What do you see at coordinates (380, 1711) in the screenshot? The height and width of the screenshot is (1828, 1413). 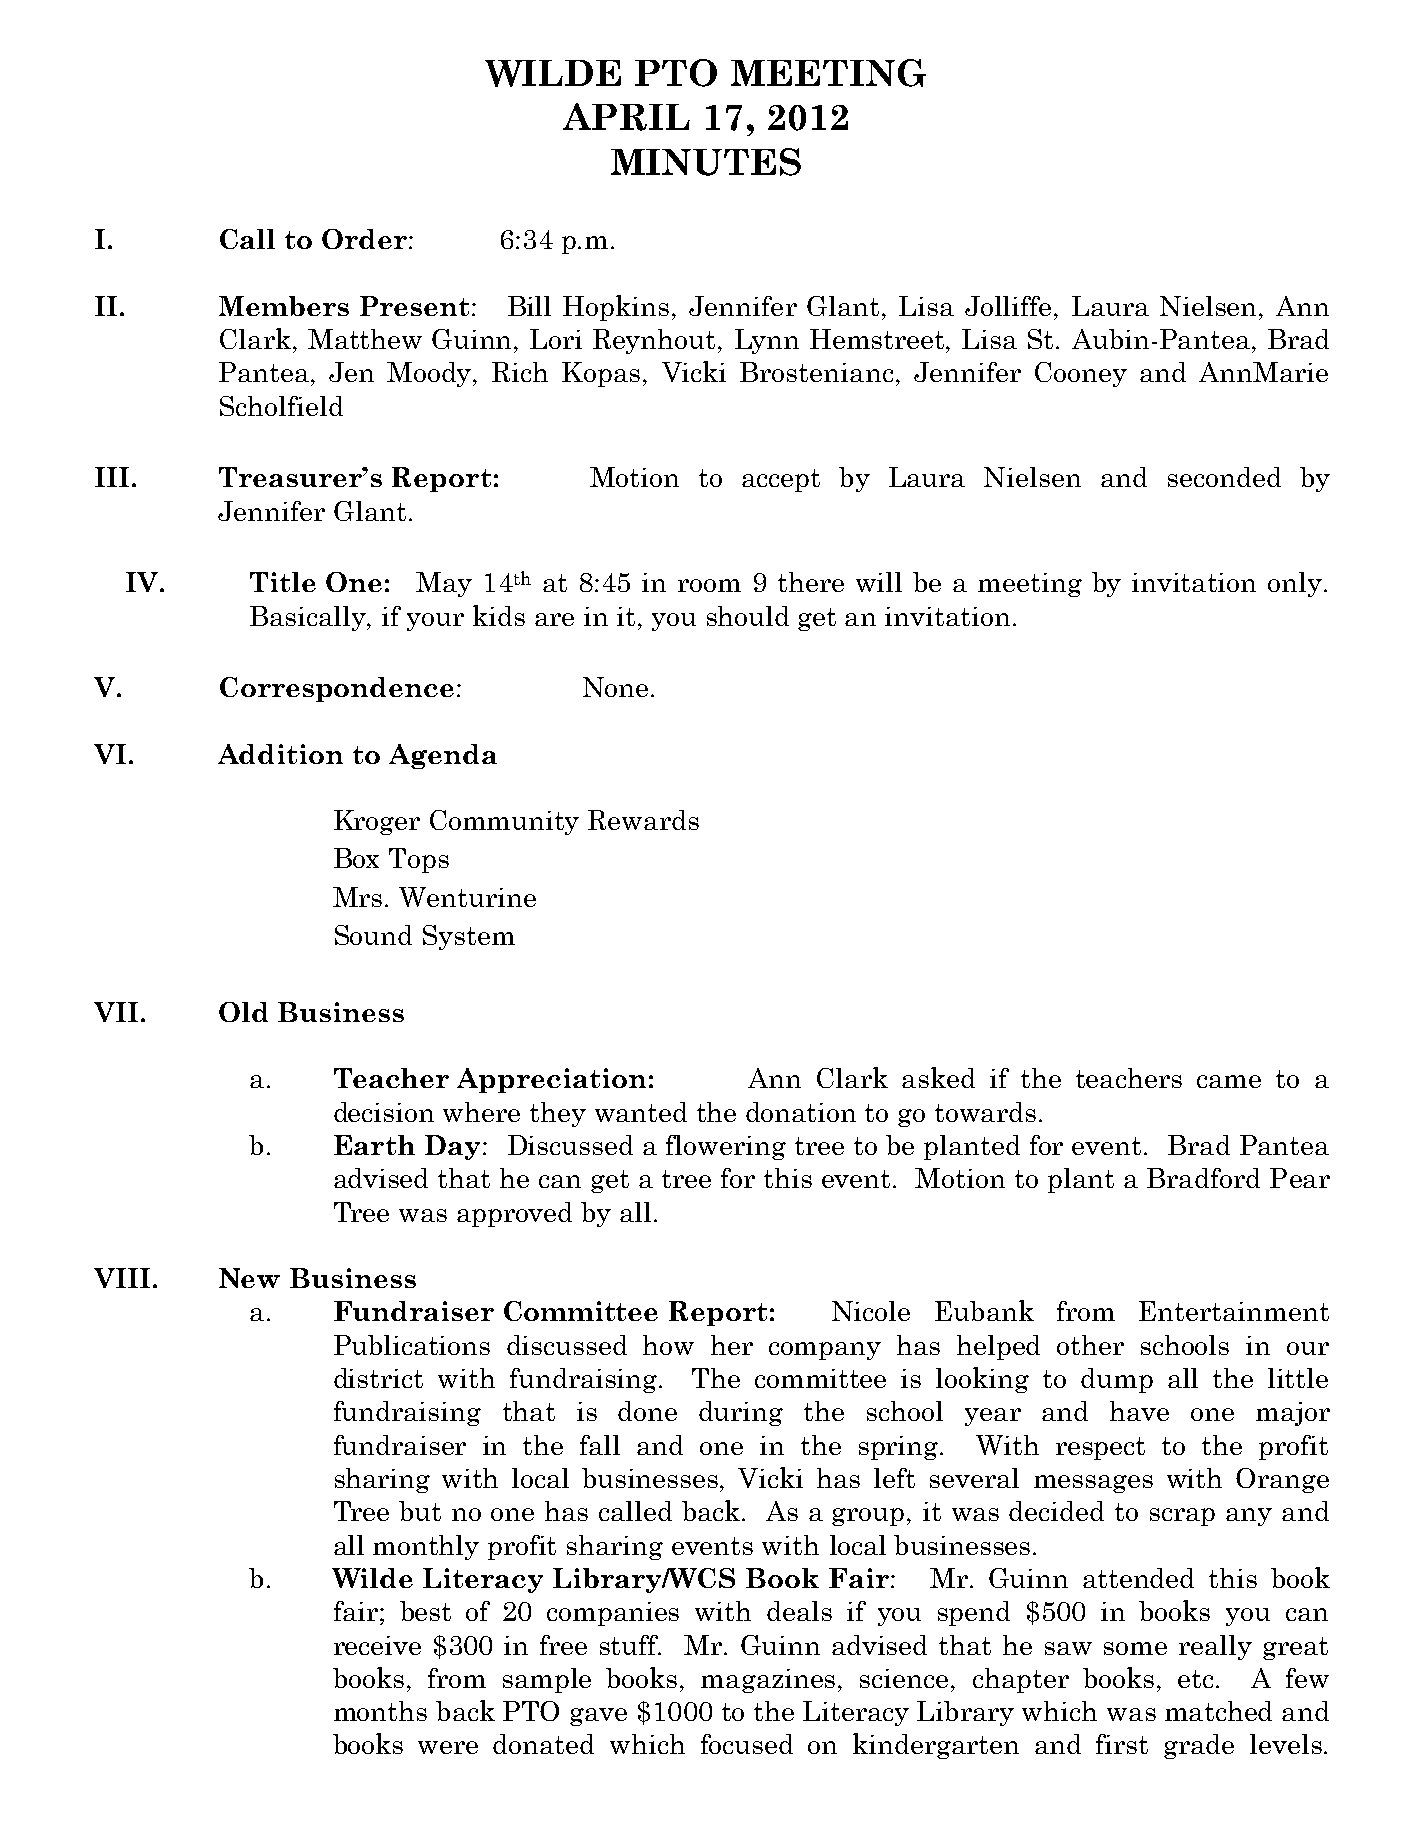 I see `months` at bounding box center [380, 1711].
